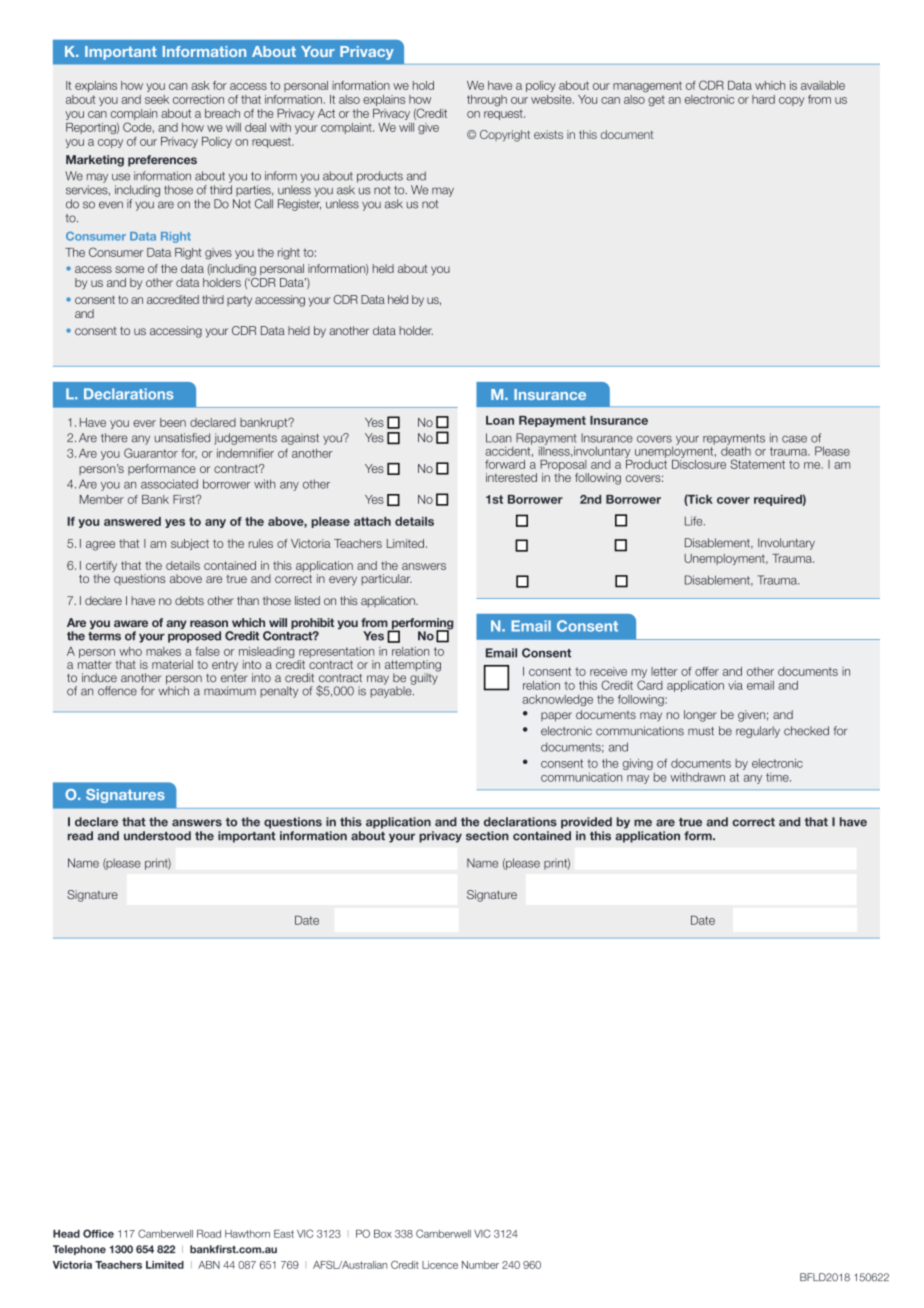 This document has height=1308, width=924. What do you see at coordinates (424, 678) in the document?
I see `guilty` at bounding box center [424, 678].
